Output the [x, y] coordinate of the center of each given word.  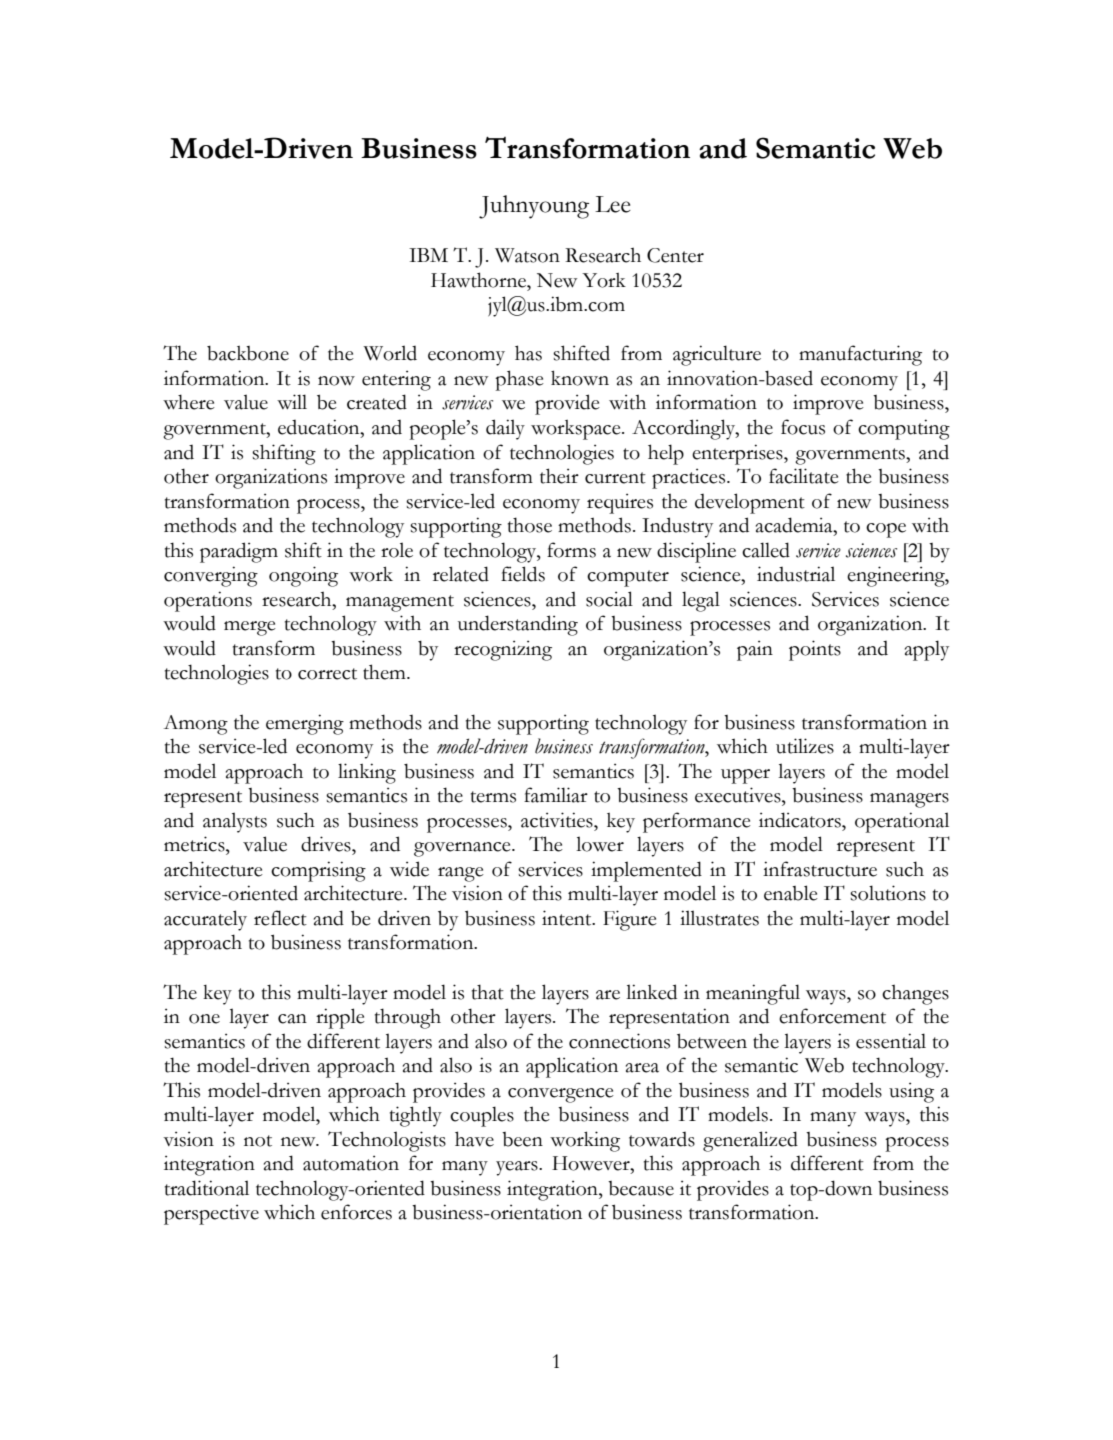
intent [568, 918]
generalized [750, 1141]
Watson [527, 255]
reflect [280, 918]
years [518, 1168]
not [258, 1141]
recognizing [503, 650]
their [559, 476]
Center [675, 255]
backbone [248, 353]
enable [791, 893]
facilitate [804, 476]
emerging [305, 724]
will [292, 401]
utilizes [805, 746]
